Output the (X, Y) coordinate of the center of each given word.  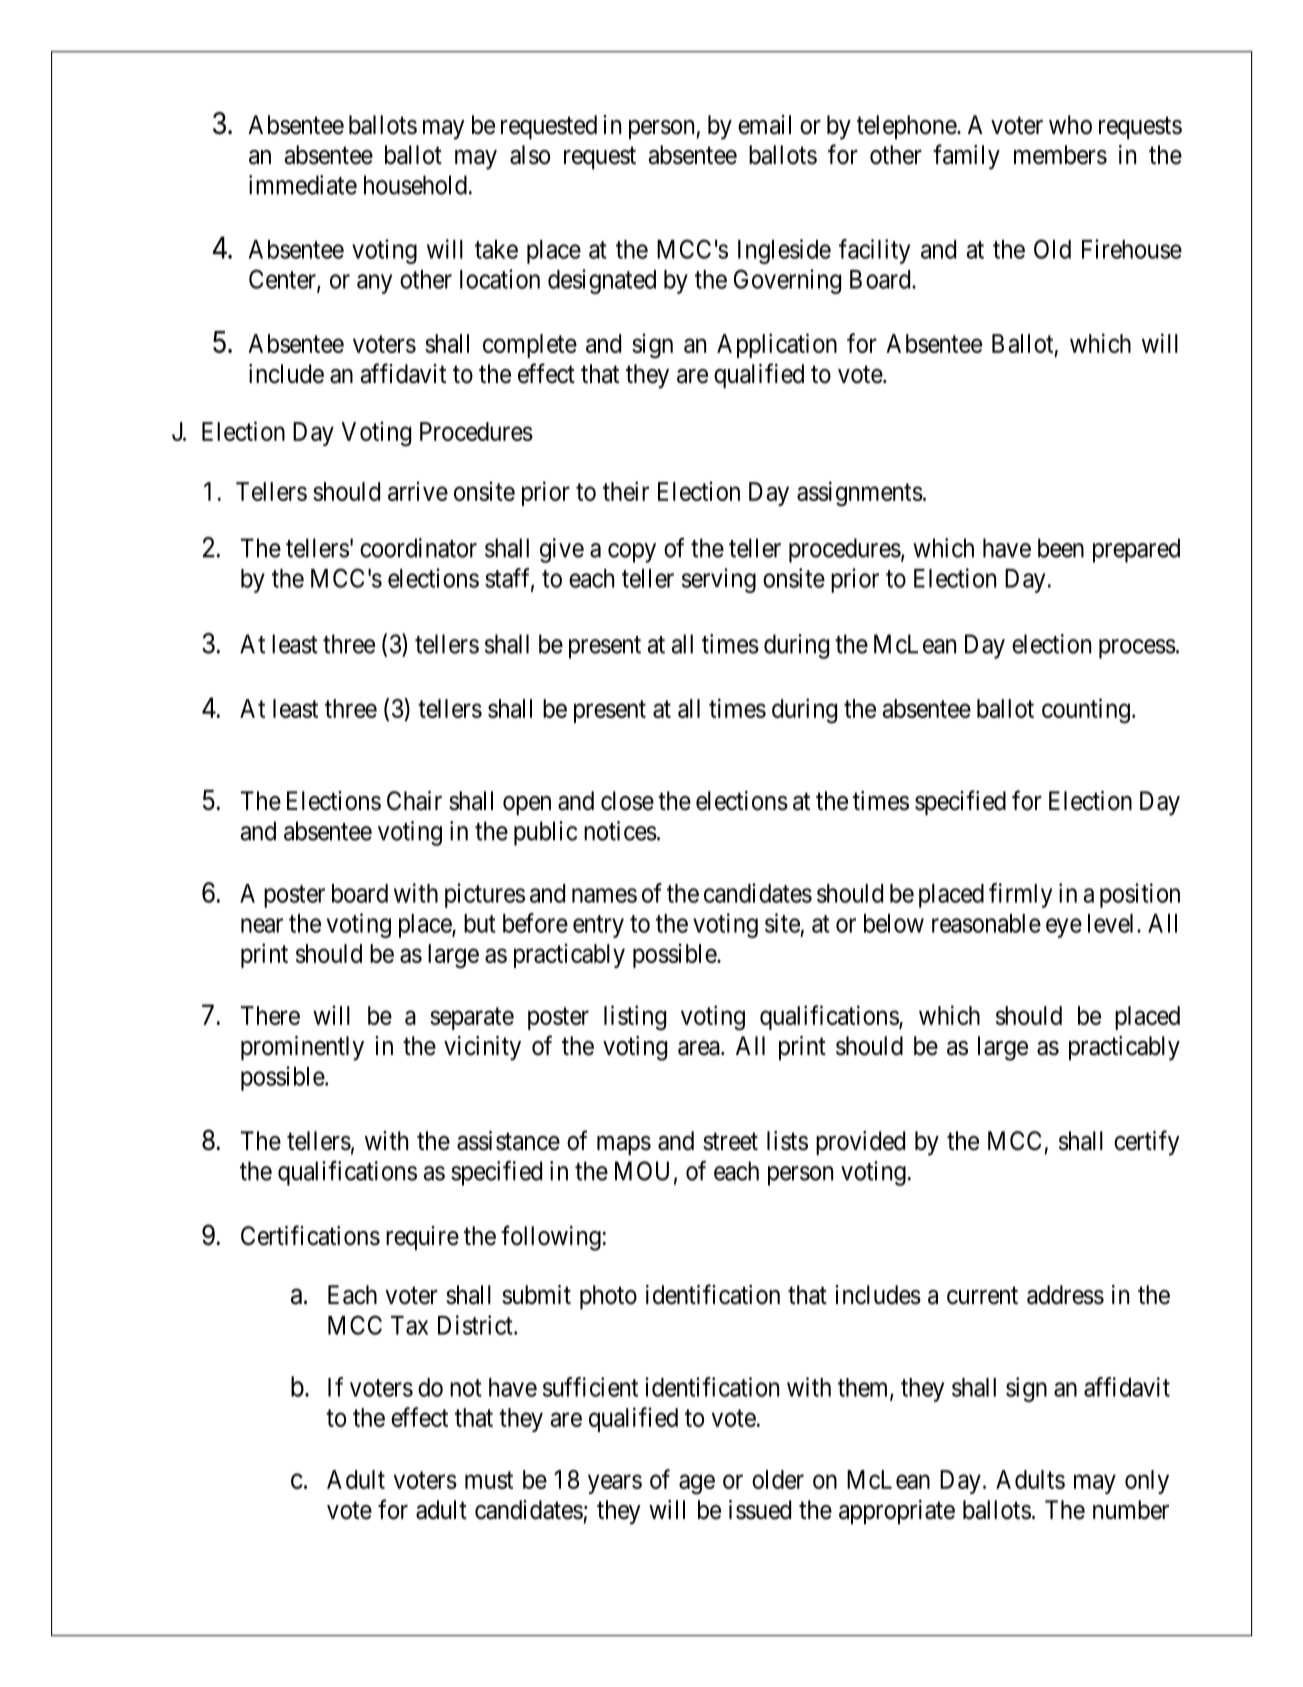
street (730, 1142)
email (764, 125)
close (627, 801)
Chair (414, 801)
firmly (1020, 895)
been (1061, 548)
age (697, 1485)
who (1070, 125)
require (422, 1238)
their (626, 491)
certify (1147, 1143)
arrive (418, 491)
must (489, 1480)
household (415, 185)
